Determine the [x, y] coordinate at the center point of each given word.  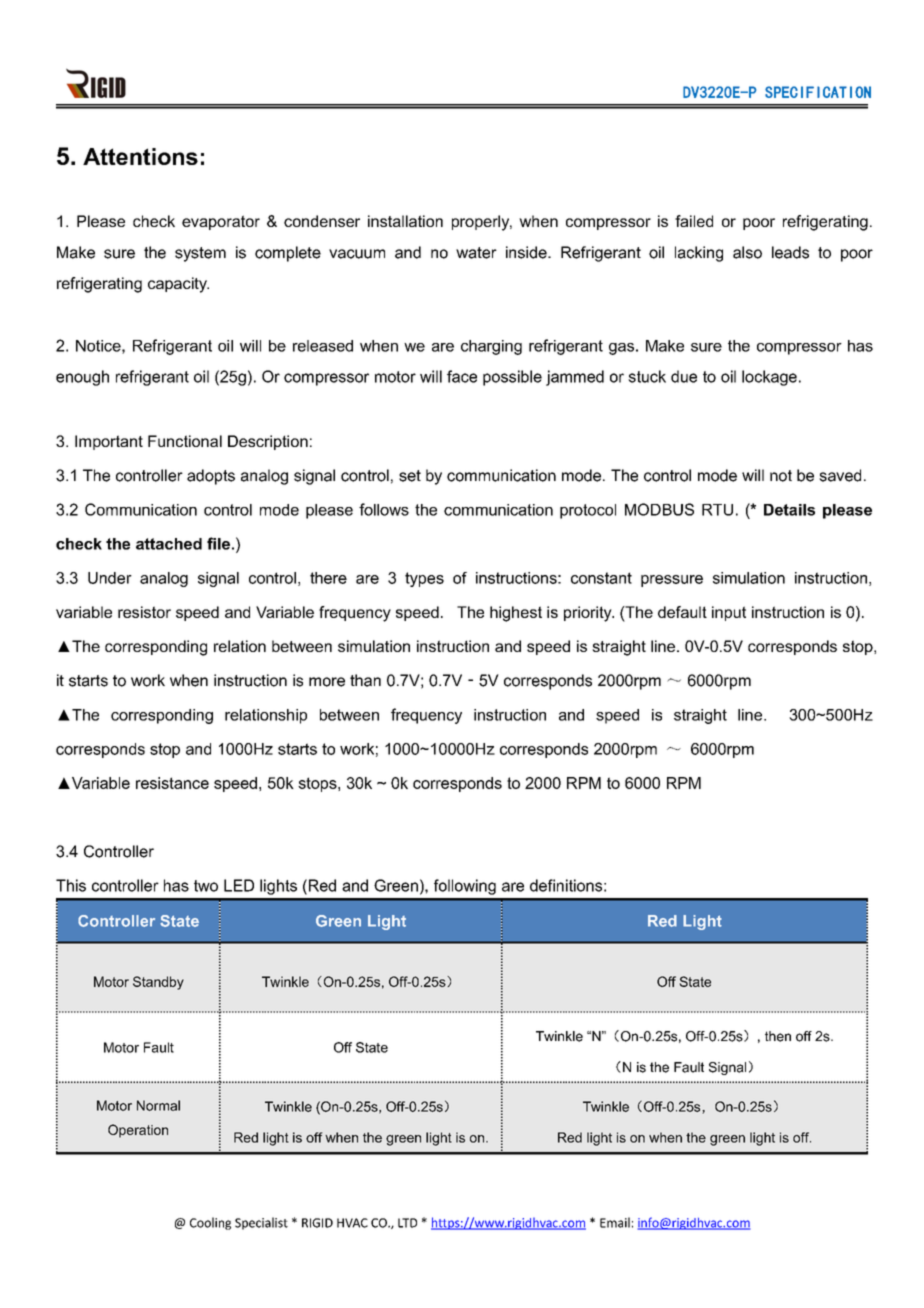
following [465, 887]
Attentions [140, 156]
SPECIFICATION [818, 92]
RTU [717, 510]
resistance [172, 783]
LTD [407, 1223]
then [778, 1036]
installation [405, 221]
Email [615, 1222]
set [410, 476]
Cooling [210, 1223]
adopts [211, 477]
